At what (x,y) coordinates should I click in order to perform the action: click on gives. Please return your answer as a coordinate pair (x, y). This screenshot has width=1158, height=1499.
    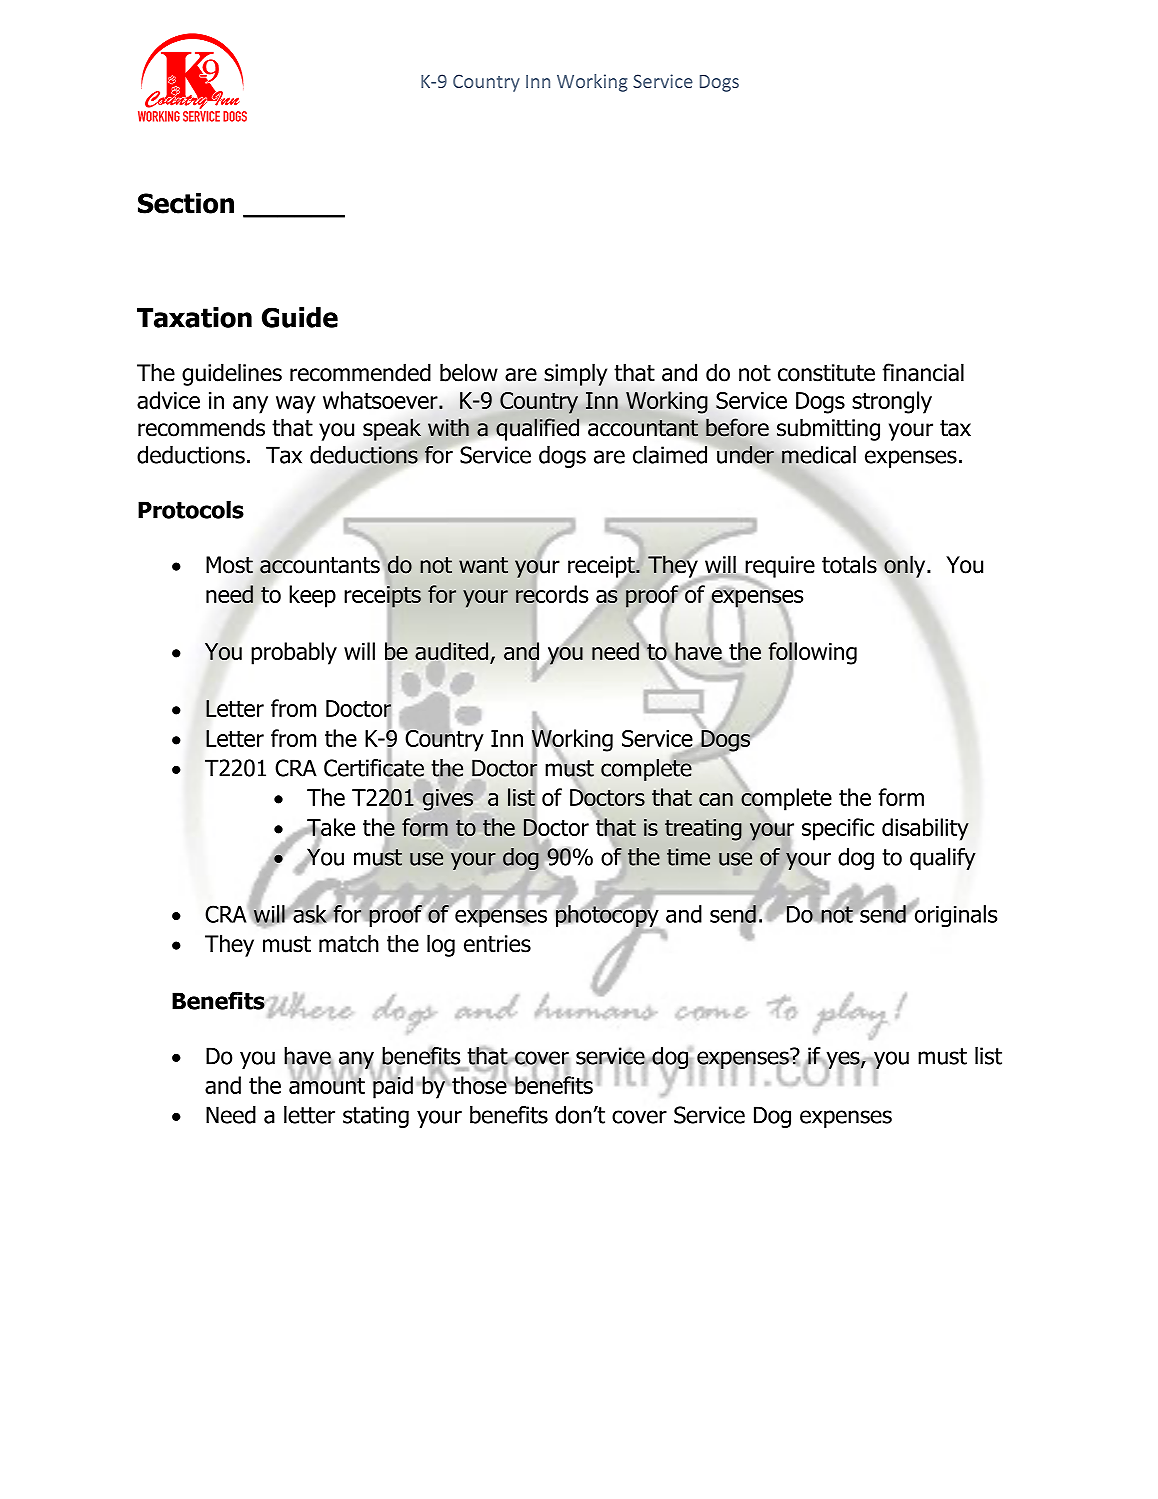
    Looking at the image, I should click on (448, 800).
